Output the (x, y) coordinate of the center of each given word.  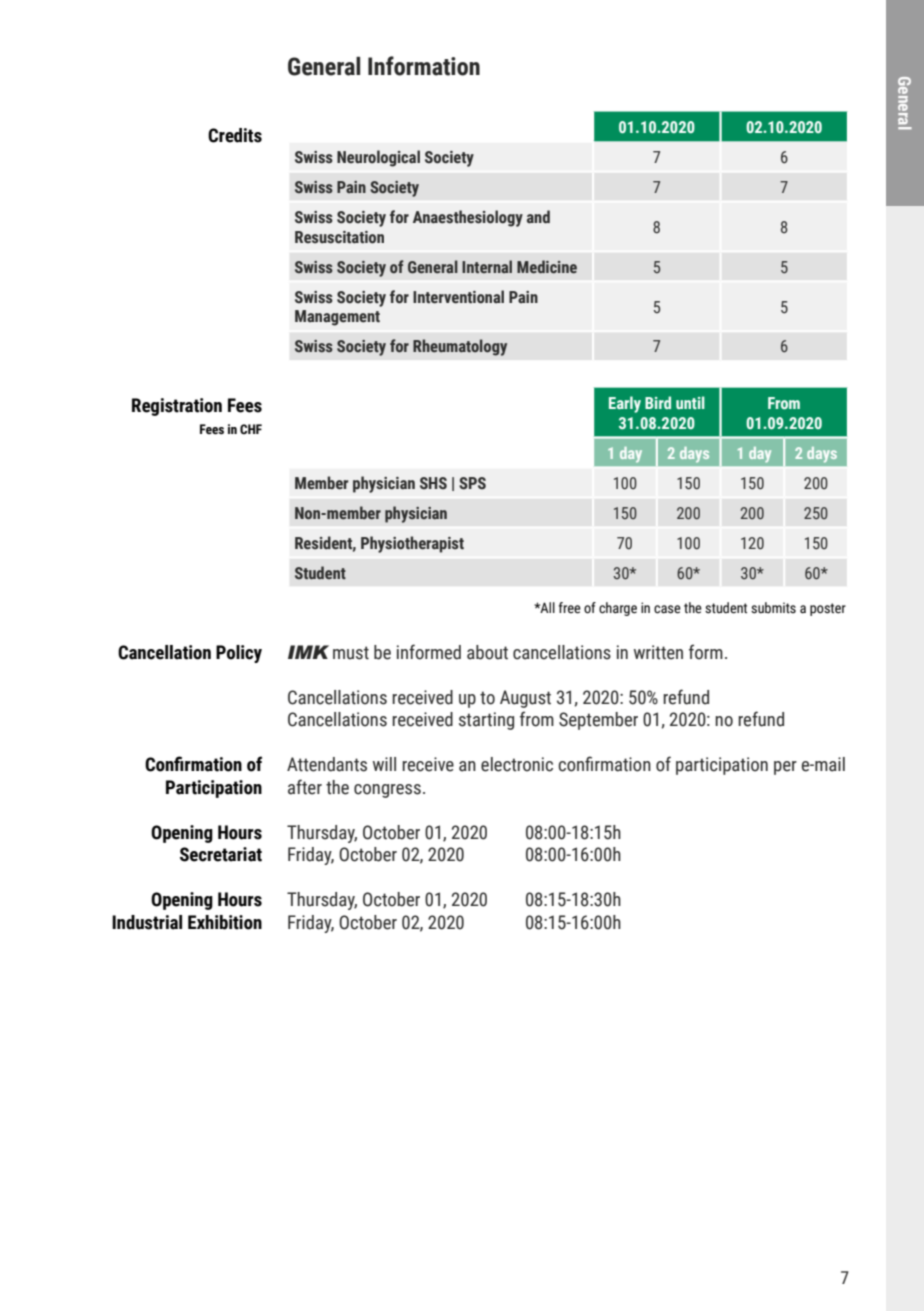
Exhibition (225, 922)
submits (773, 608)
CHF (251, 429)
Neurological (378, 158)
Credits (235, 135)
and (538, 217)
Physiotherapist (412, 544)
